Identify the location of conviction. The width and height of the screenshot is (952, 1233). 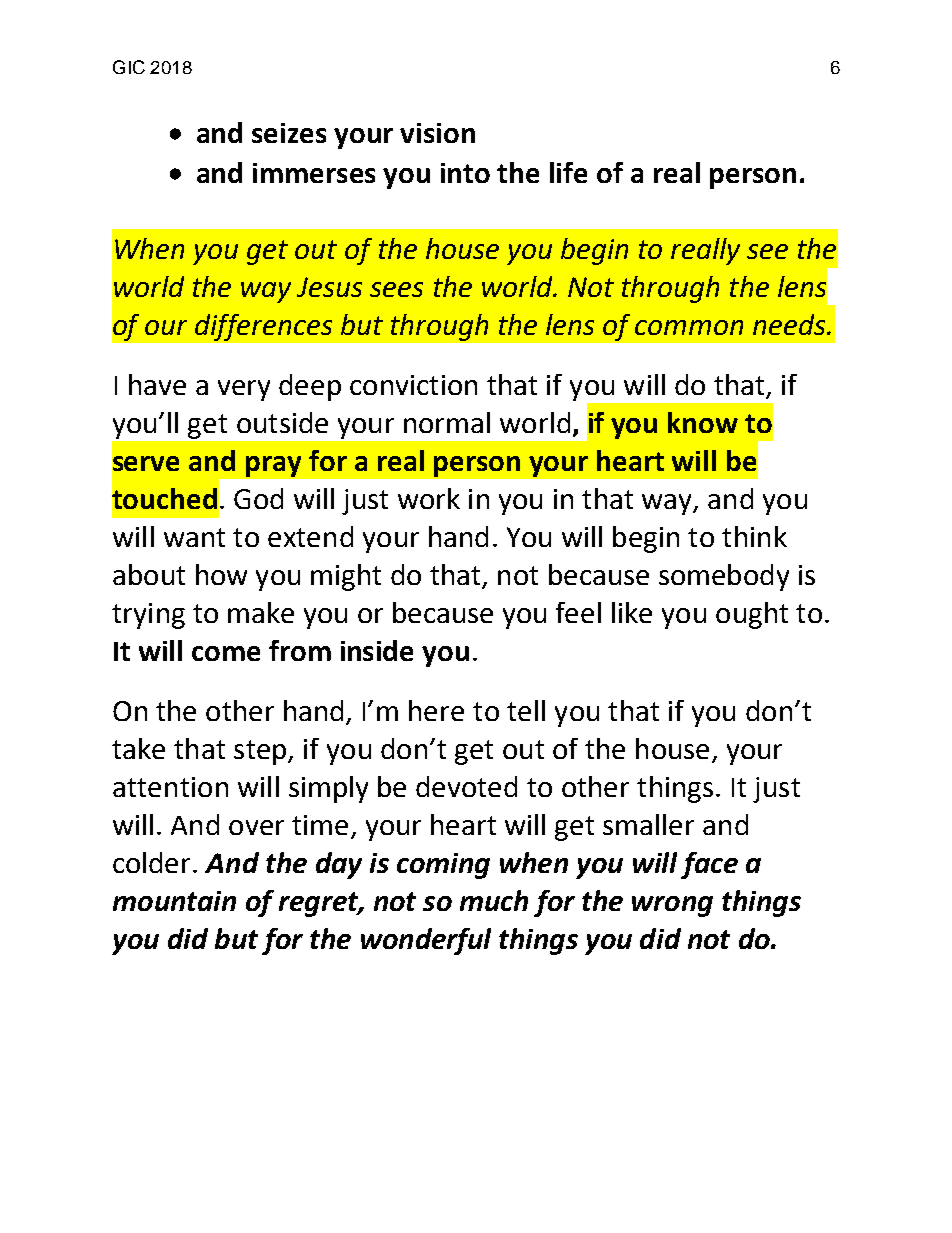
(413, 385).
